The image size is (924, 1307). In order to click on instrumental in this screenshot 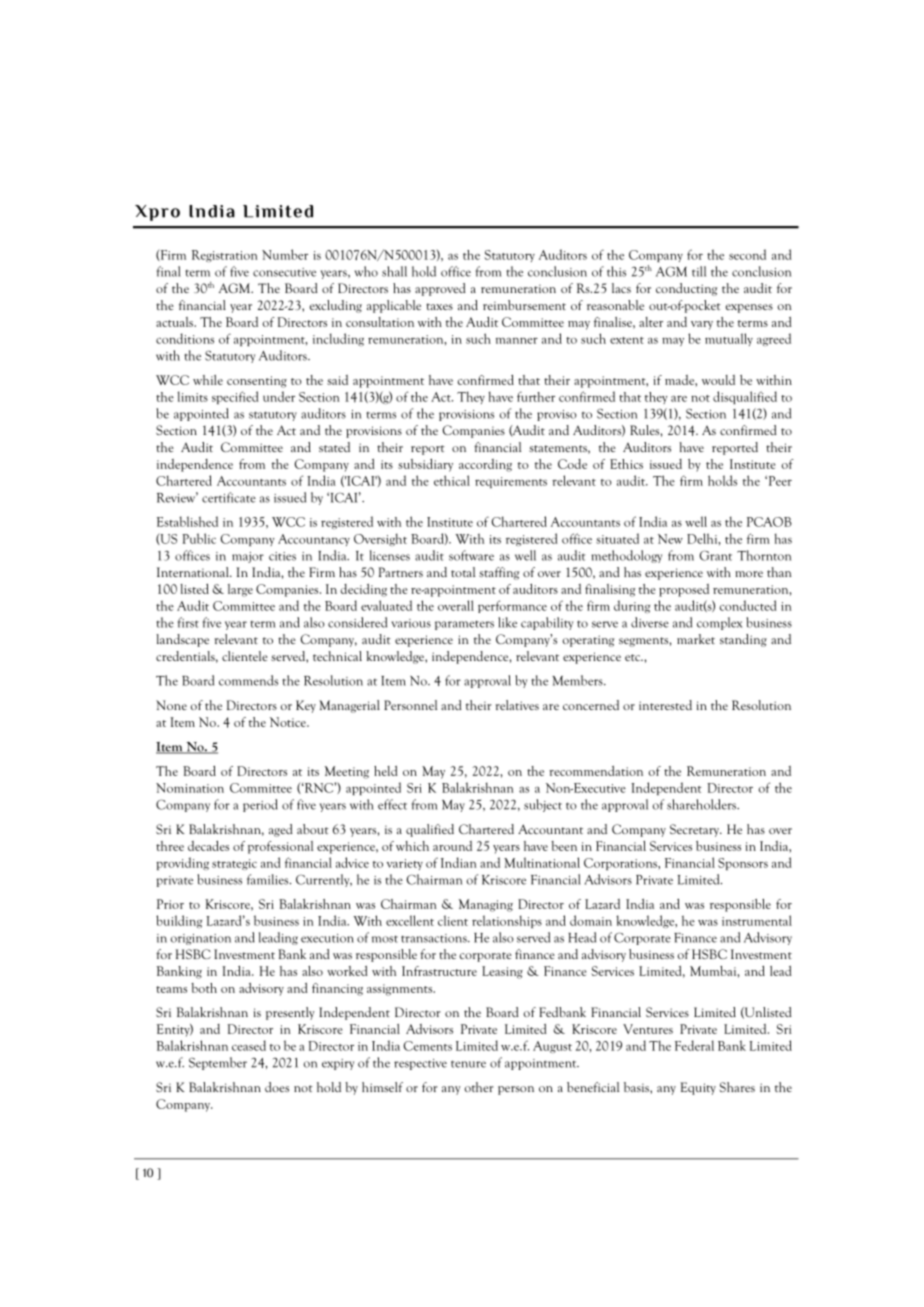, I will do `click(757, 920)`.
